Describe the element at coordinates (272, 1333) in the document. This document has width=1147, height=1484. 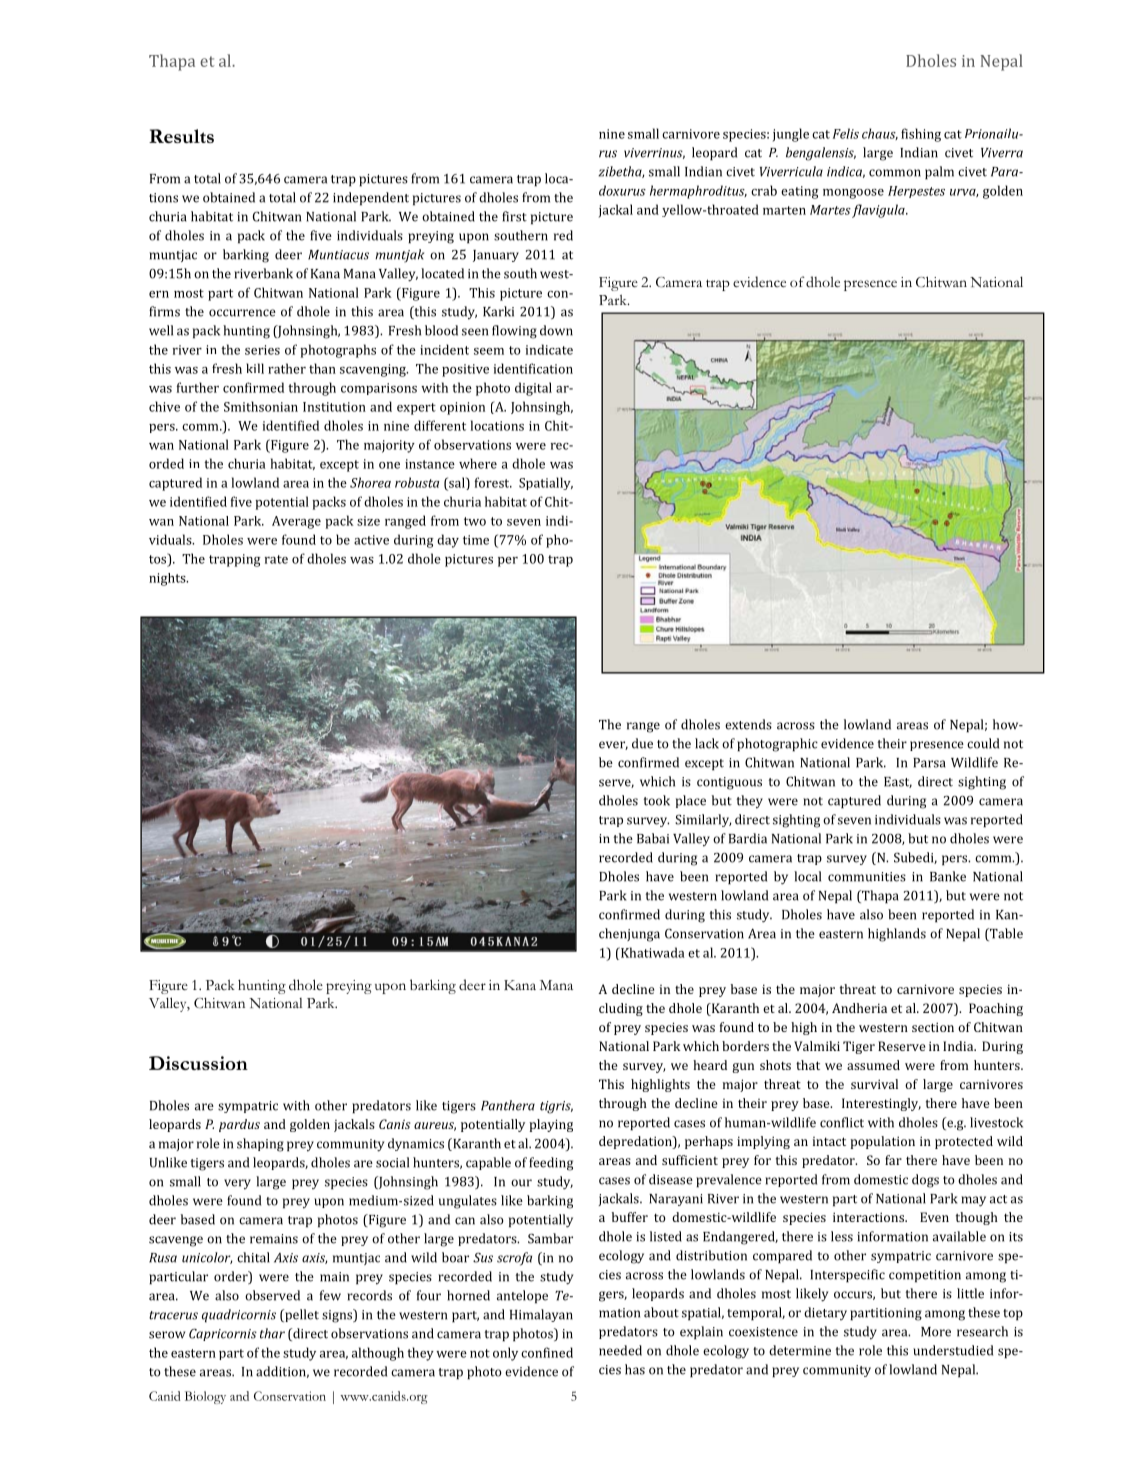
I see `thar` at that location.
